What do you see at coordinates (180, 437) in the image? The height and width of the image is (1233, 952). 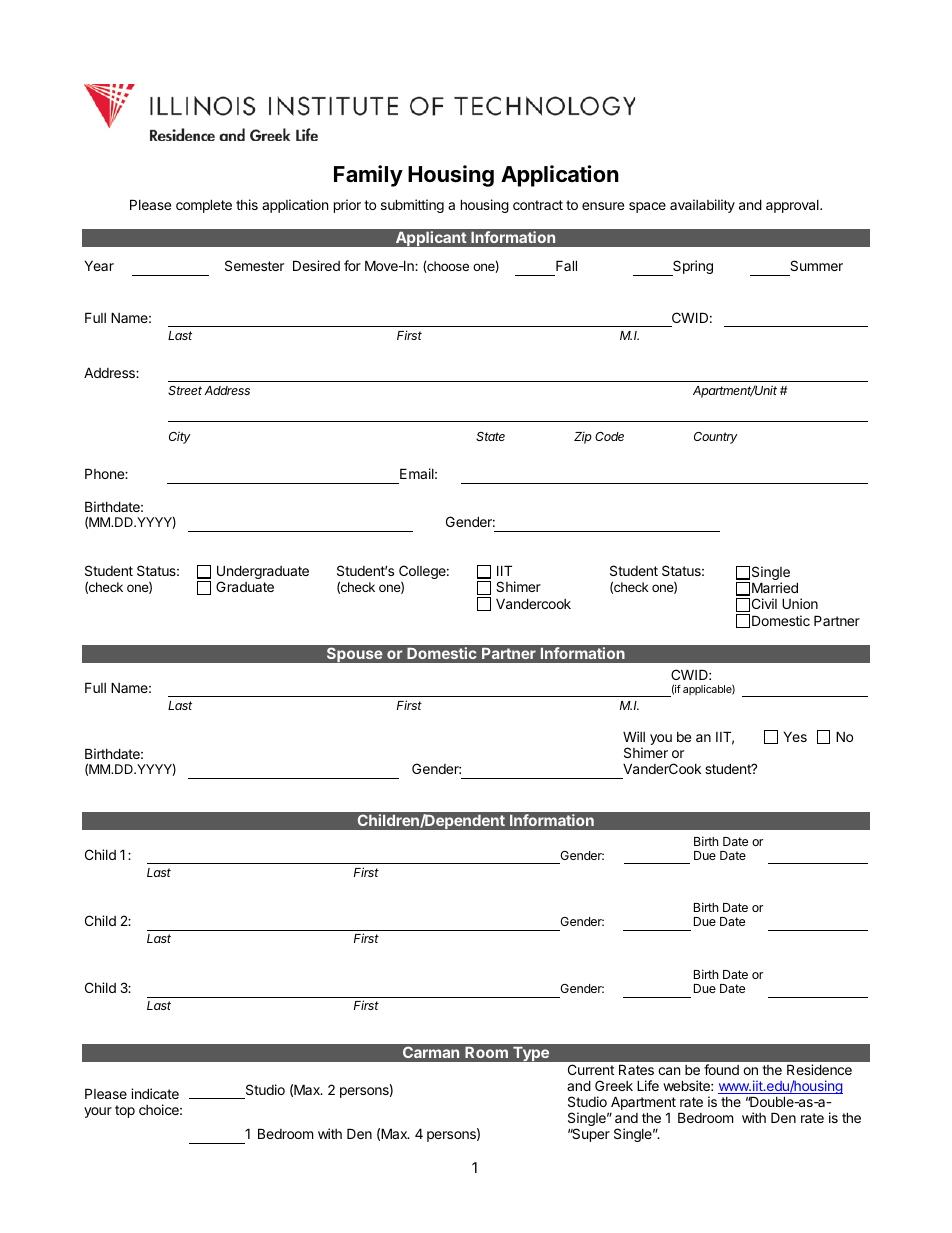 I see `City` at bounding box center [180, 437].
